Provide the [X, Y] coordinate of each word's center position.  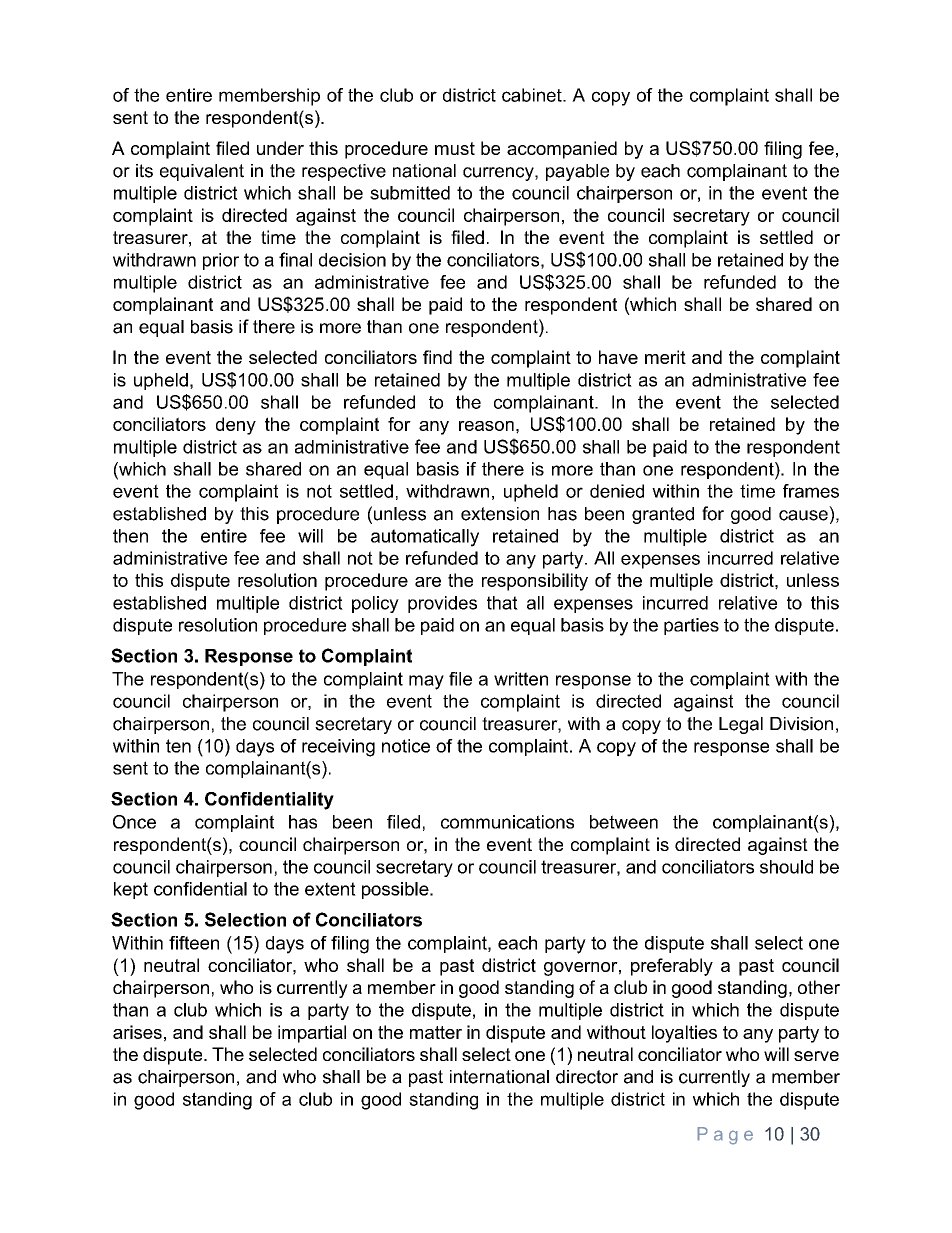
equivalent [202, 172]
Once [134, 822]
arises [137, 1032]
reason [486, 426]
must [455, 148]
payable [577, 172]
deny [236, 426]
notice [406, 746]
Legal [741, 725]
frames [811, 491]
